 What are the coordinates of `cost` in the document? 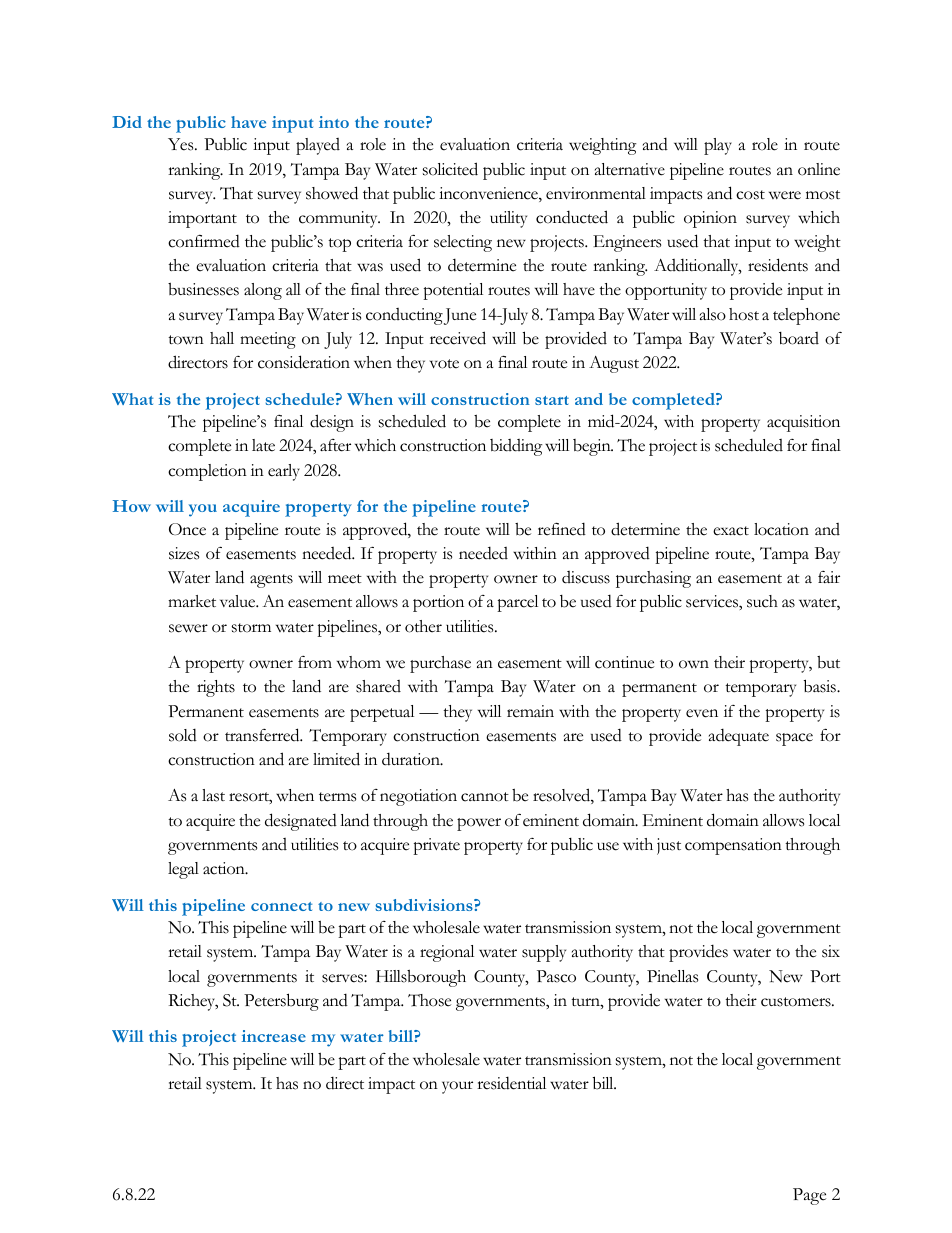 It's located at (750, 195).
